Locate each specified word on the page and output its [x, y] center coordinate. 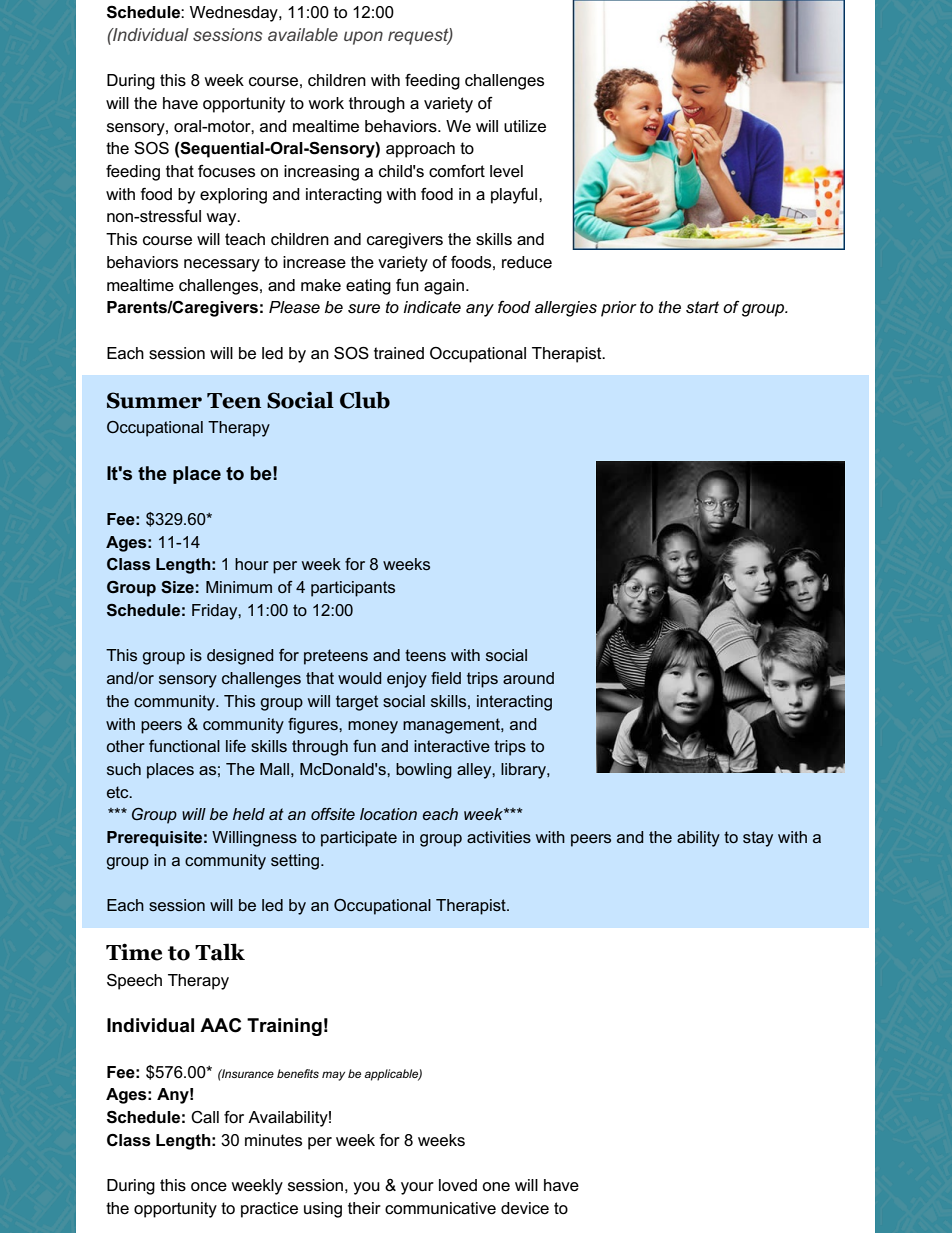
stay [758, 839]
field [446, 678]
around [528, 678]
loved [458, 1185]
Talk [220, 952]
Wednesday [235, 14]
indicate [432, 307]
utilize [525, 126]
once [209, 1187]
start [702, 307]
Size [177, 587]
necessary [222, 265]
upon [363, 38]
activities [499, 837]
